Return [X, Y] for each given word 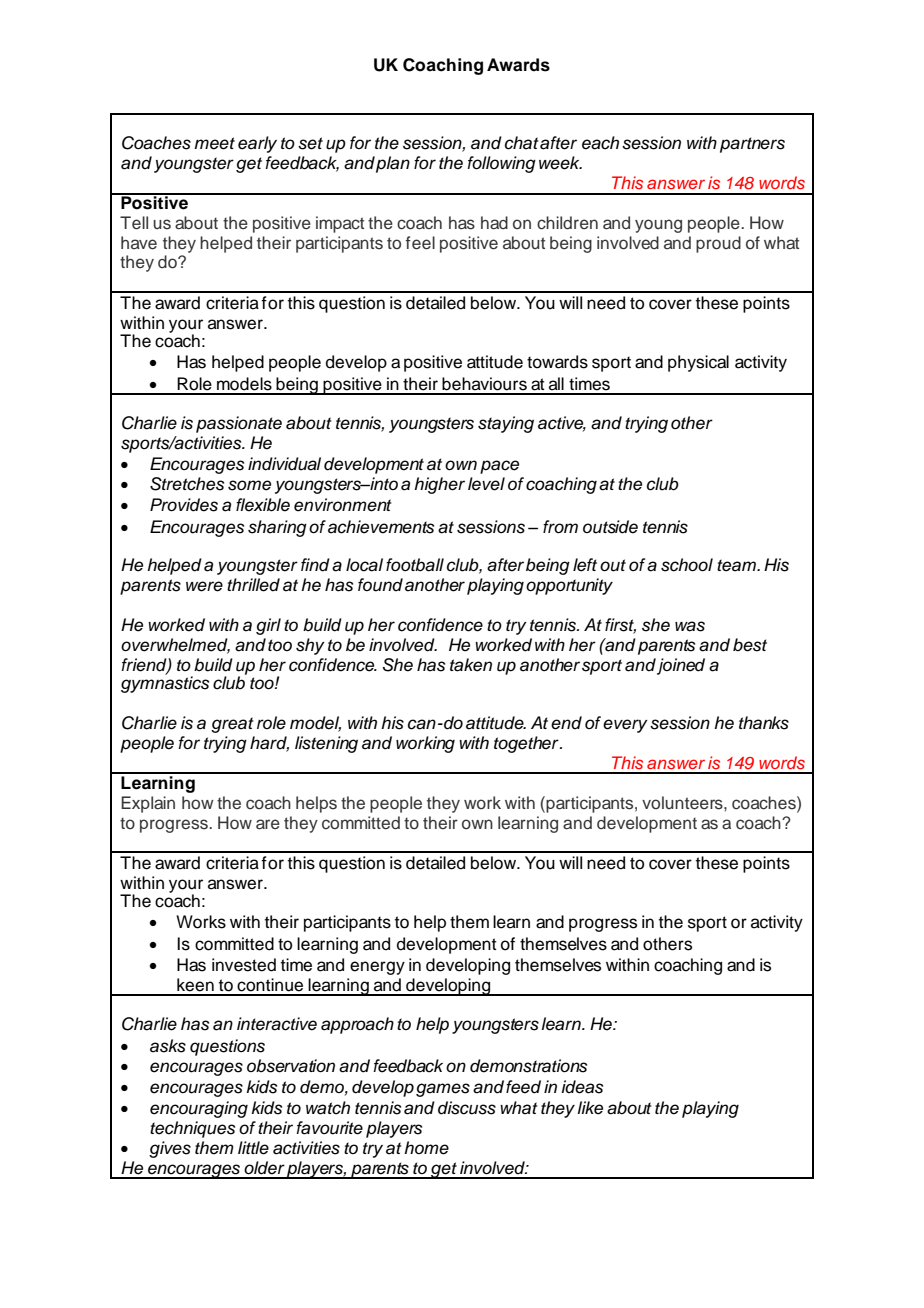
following [501, 164]
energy [377, 968]
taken [471, 665]
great [232, 725]
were [204, 586]
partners [752, 145]
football [415, 565]
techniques [192, 1129]
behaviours [484, 384]
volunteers [683, 803]
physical [698, 363]
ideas [582, 1087]
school [687, 565]
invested [244, 965]
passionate [239, 424]
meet [214, 143]
